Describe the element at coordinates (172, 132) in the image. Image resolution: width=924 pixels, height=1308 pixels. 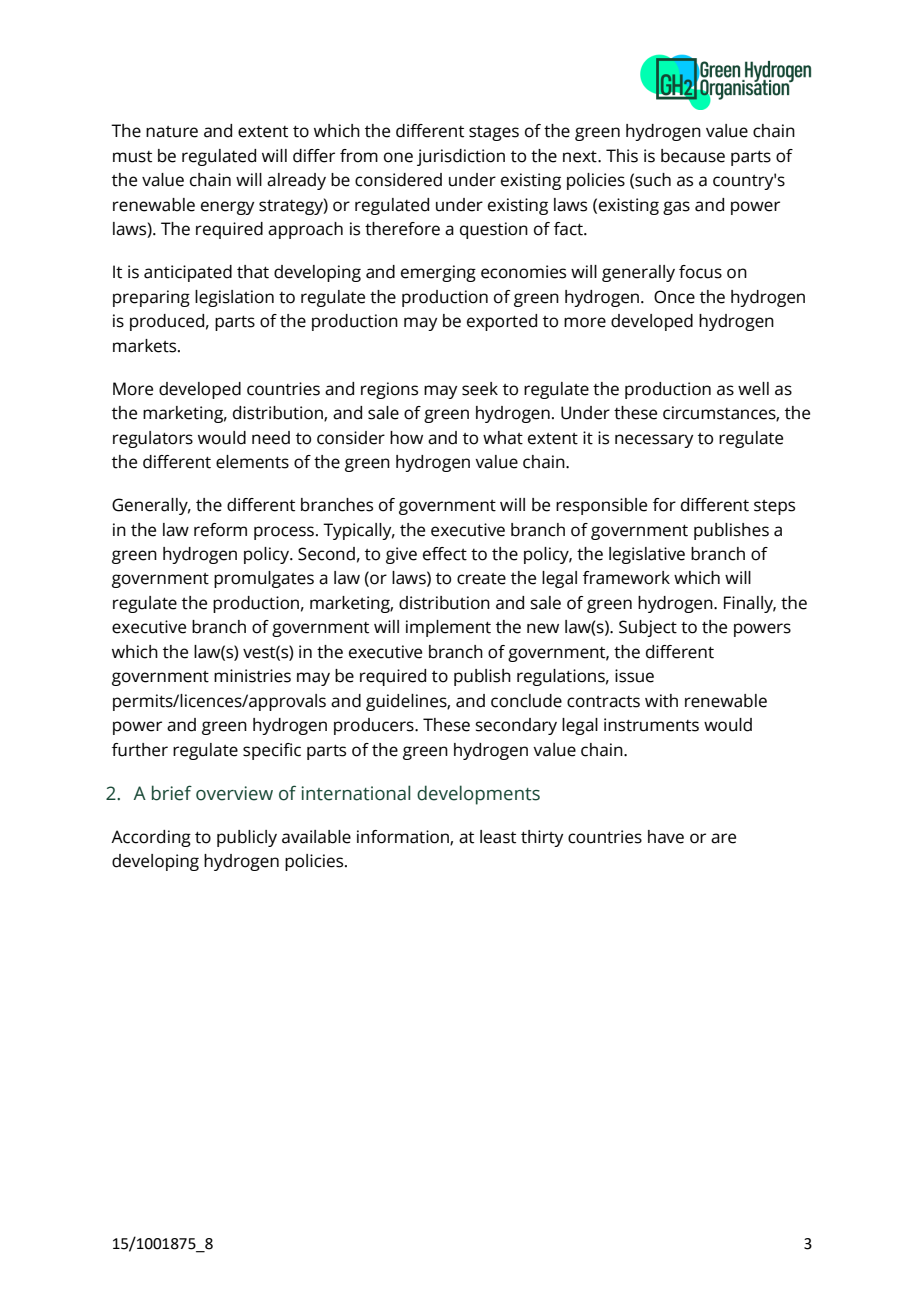
I see `nature` at that location.
